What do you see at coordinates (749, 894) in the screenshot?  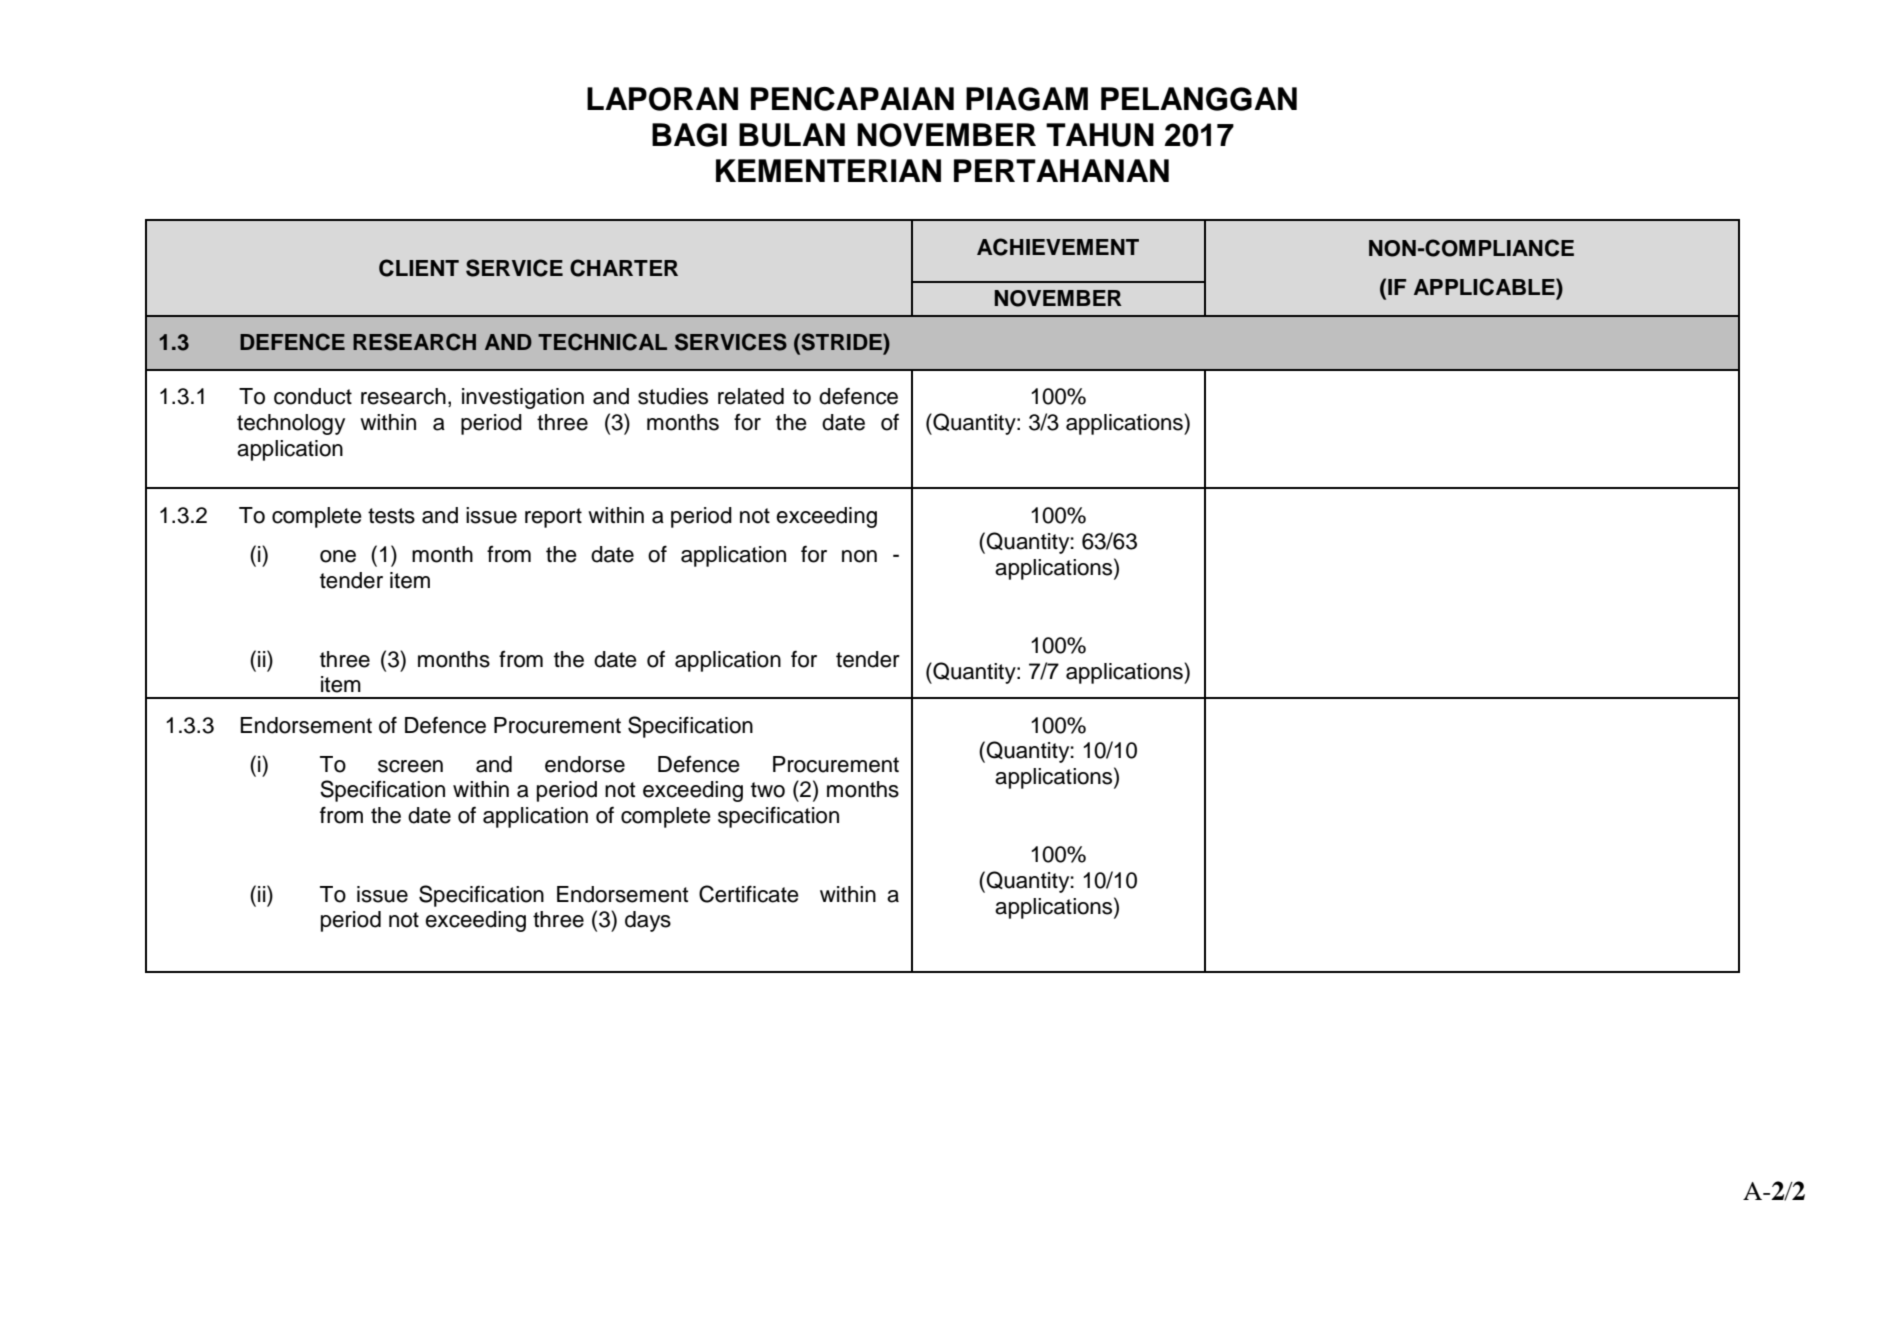 I see `Certificate` at bounding box center [749, 894].
